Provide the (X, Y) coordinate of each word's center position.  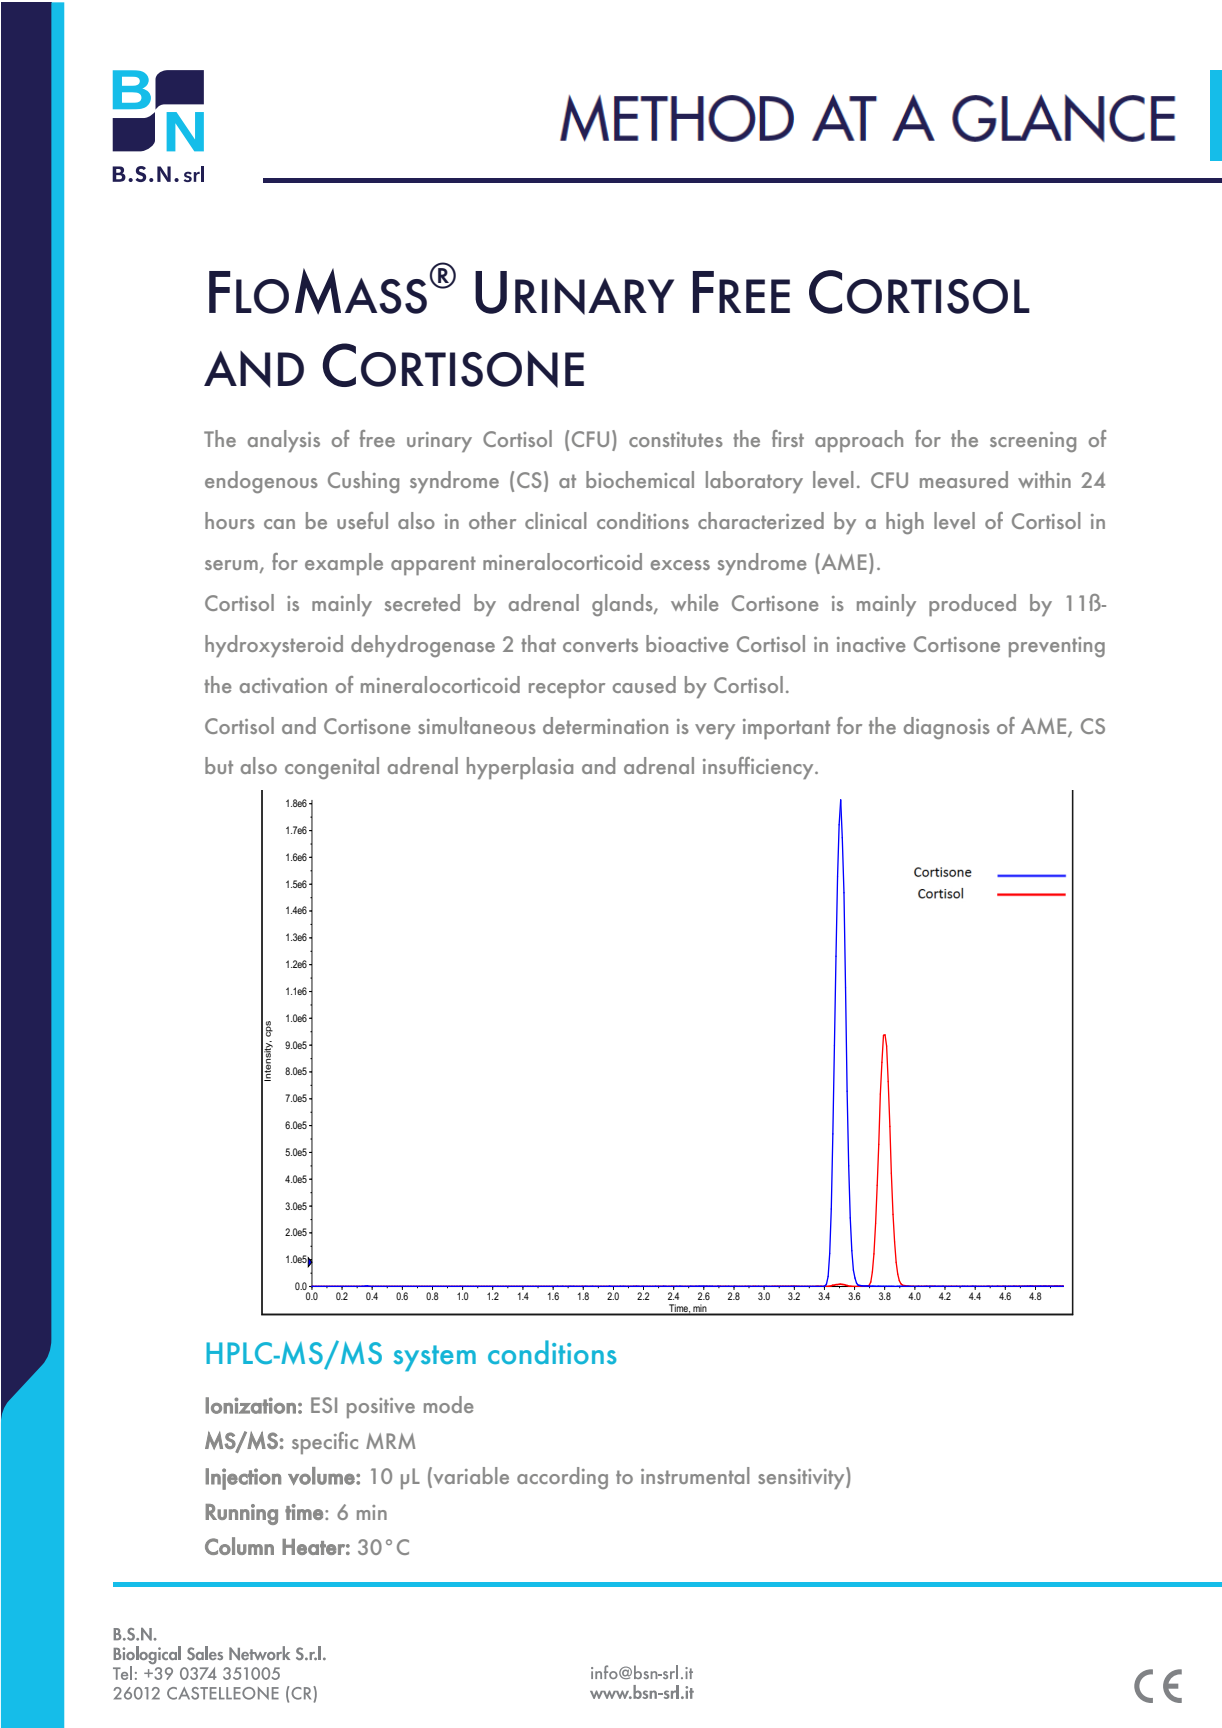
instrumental (695, 1475)
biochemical (640, 479)
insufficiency (759, 768)
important (786, 729)
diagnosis (947, 728)
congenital (332, 768)
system (434, 1358)
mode (449, 1404)
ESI (324, 1405)
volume (322, 1476)
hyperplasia (520, 768)
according (562, 1478)
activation (283, 685)
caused (644, 684)
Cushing (363, 482)
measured (964, 479)
